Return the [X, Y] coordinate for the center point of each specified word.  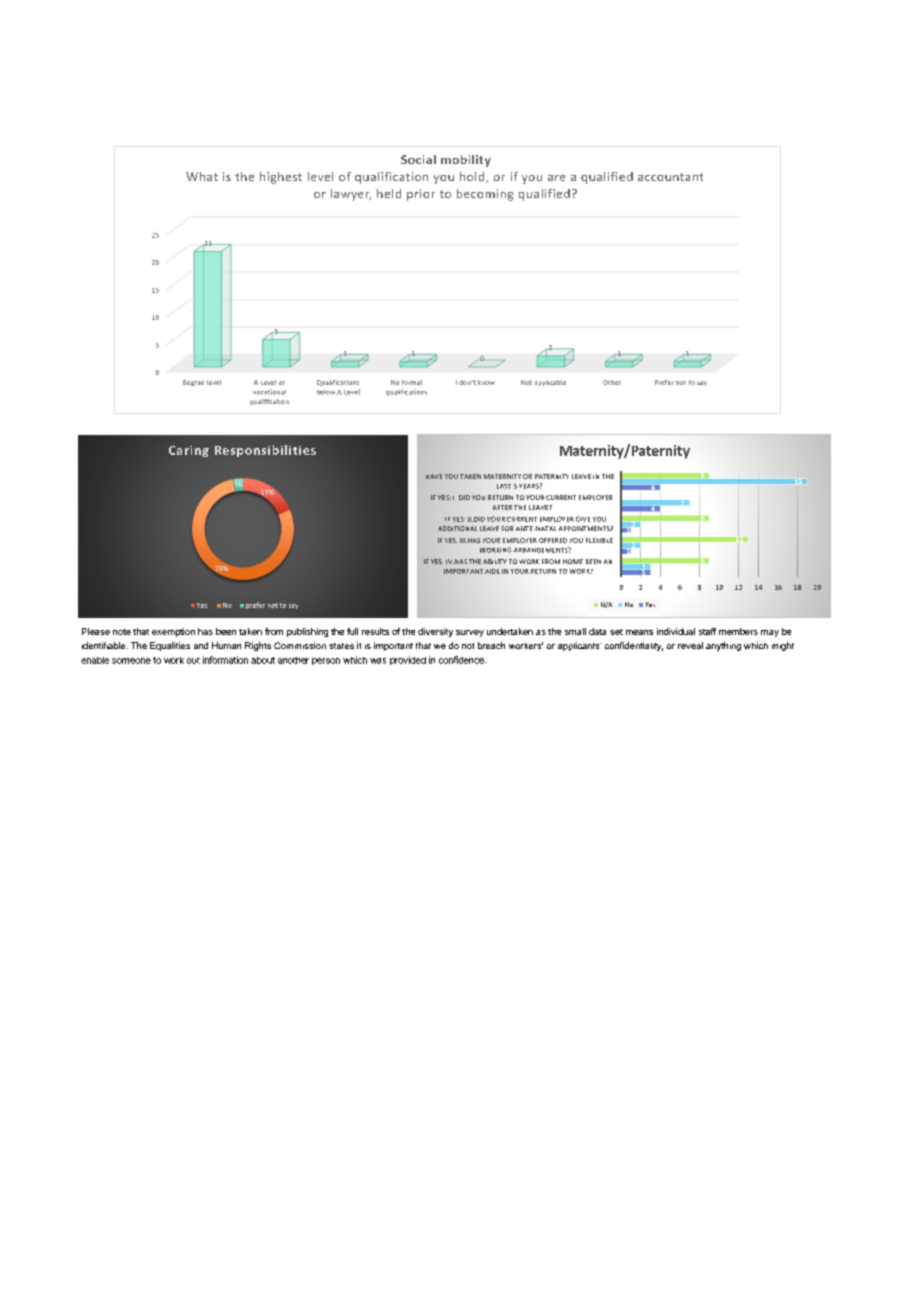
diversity [435, 632]
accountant [670, 177]
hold [473, 177]
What [202, 176]
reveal [690, 645]
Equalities [170, 646]
